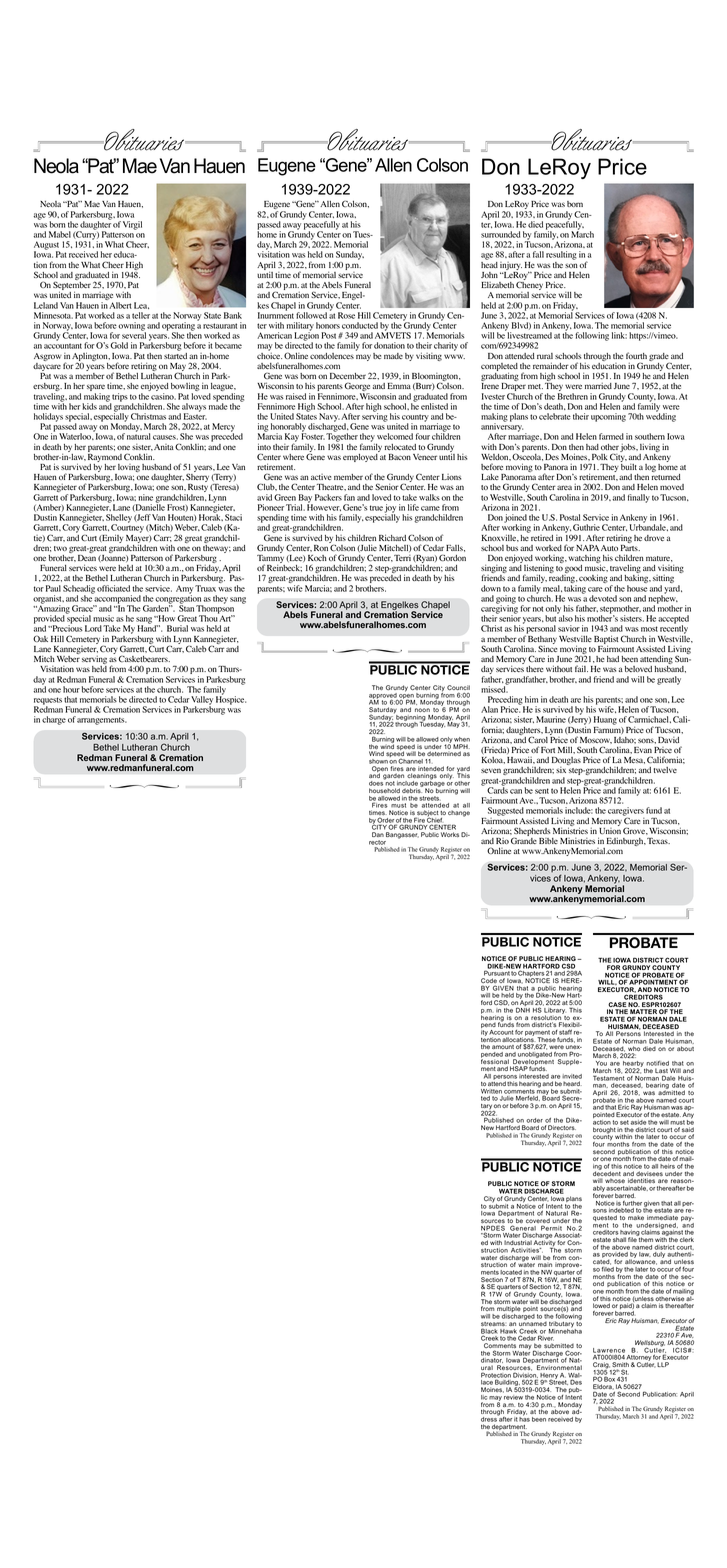  Describe the element at coordinates (132, 225) in the screenshot. I see `Virgil` at that location.
